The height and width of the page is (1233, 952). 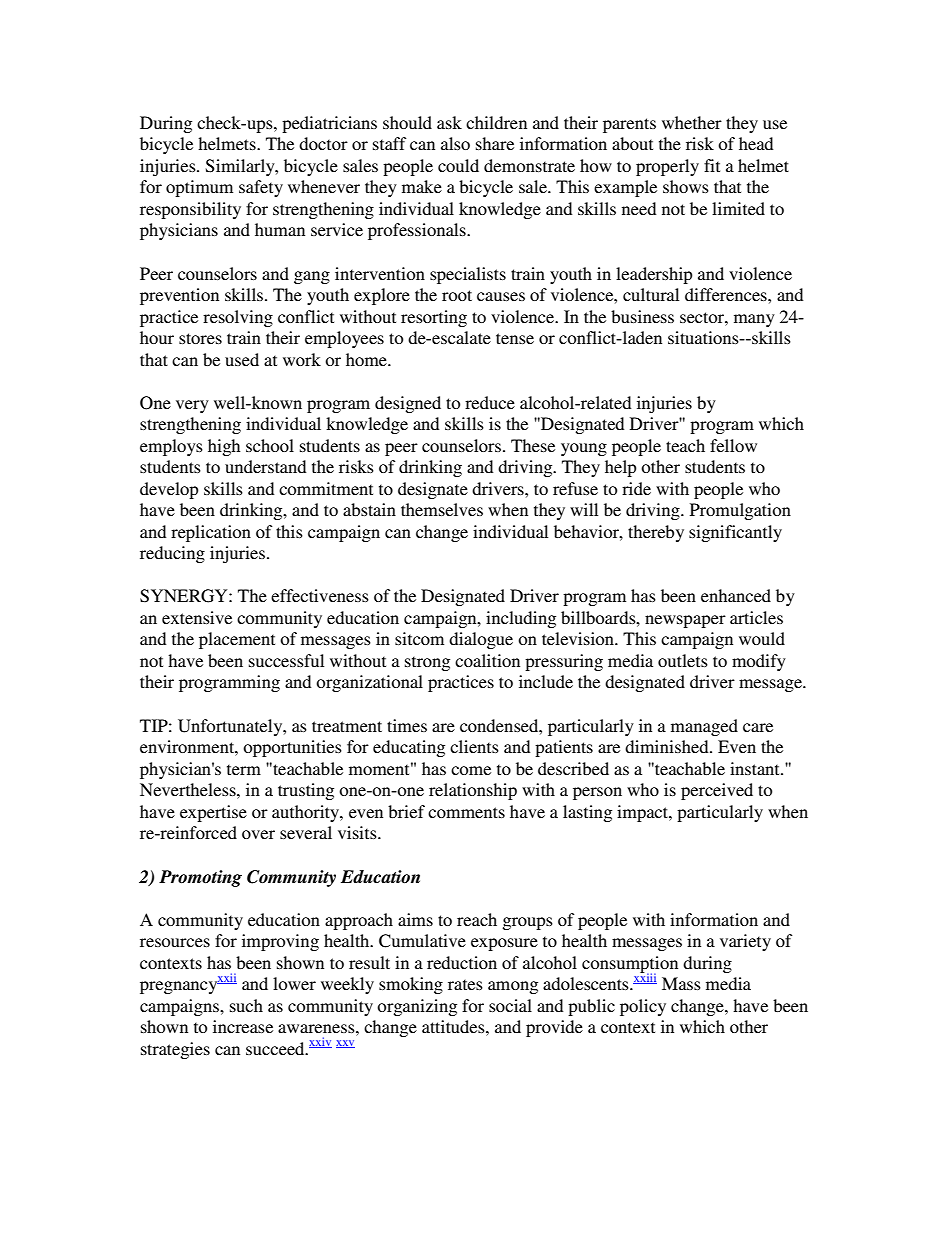 What do you see at coordinates (244, 769) in the page?
I see `term` at bounding box center [244, 769].
